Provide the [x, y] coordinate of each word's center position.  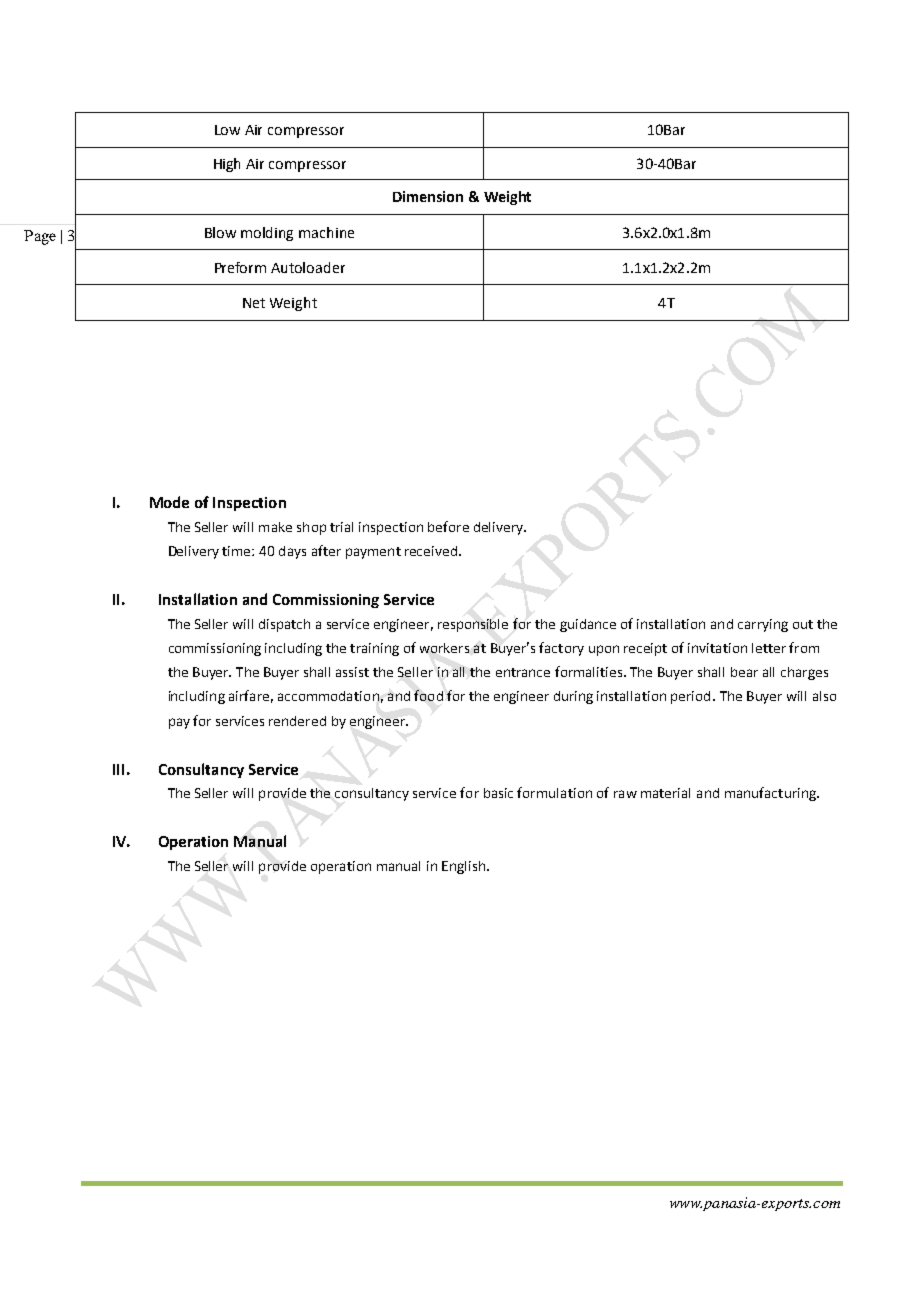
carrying [763, 625]
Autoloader [308, 267]
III [118, 769]
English [463, 867]
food [428, 695]
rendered [297, 721]
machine [326, 232]
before [448, 526]
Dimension [428, 196]
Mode [169, 502]
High [227, 165]
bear [744, 672]
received [431, 551]
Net [254, 303]
